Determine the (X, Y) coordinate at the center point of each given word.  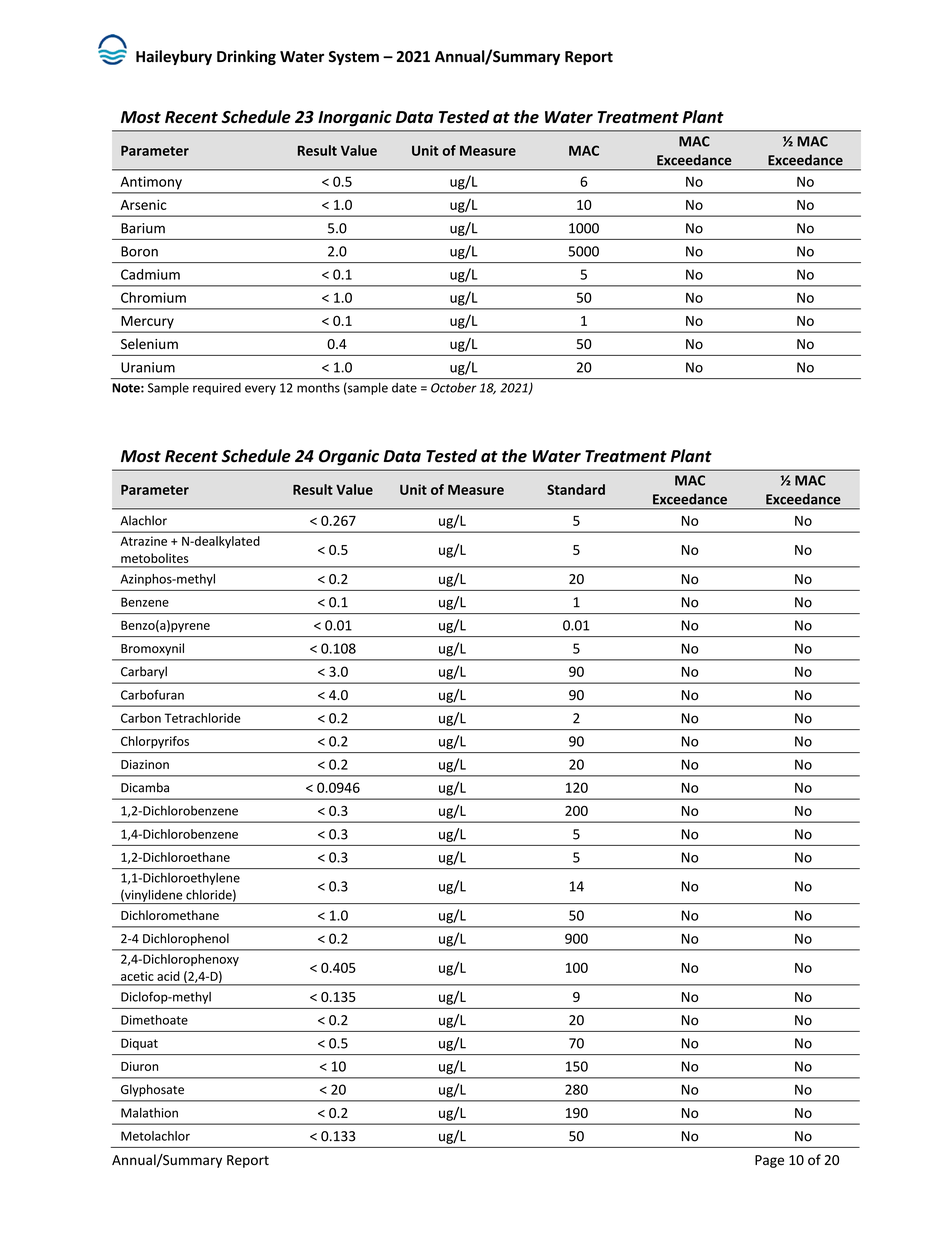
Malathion (149, 1113)
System (354, 58)
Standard (576, 489)
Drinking (246, 57)
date (404, 388)
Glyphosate (152, 1090)
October (453, 388)
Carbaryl (144, 672)
